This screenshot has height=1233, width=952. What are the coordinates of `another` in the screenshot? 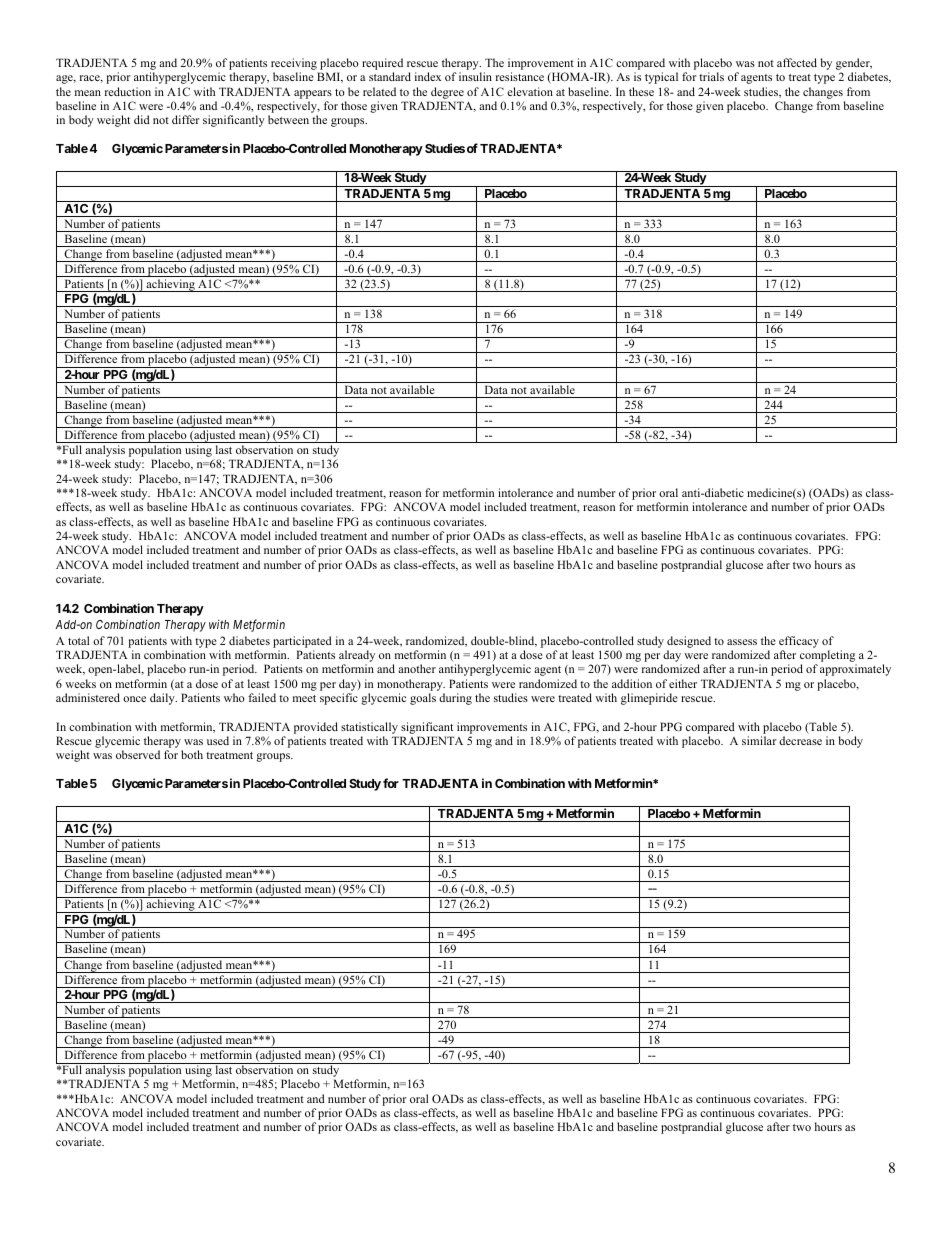 It's located at (417, 668).
